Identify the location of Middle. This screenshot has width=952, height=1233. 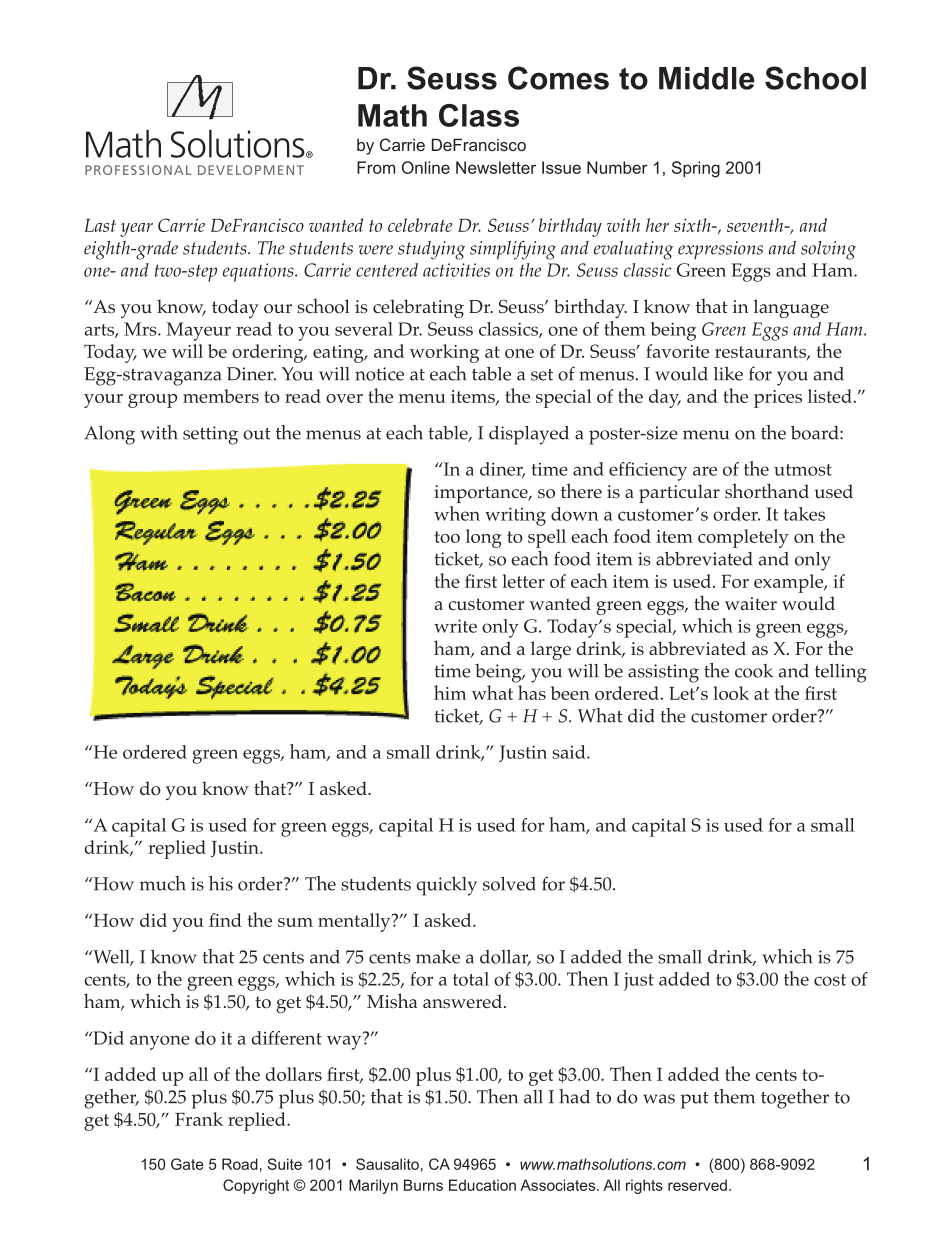
(707, 78).
